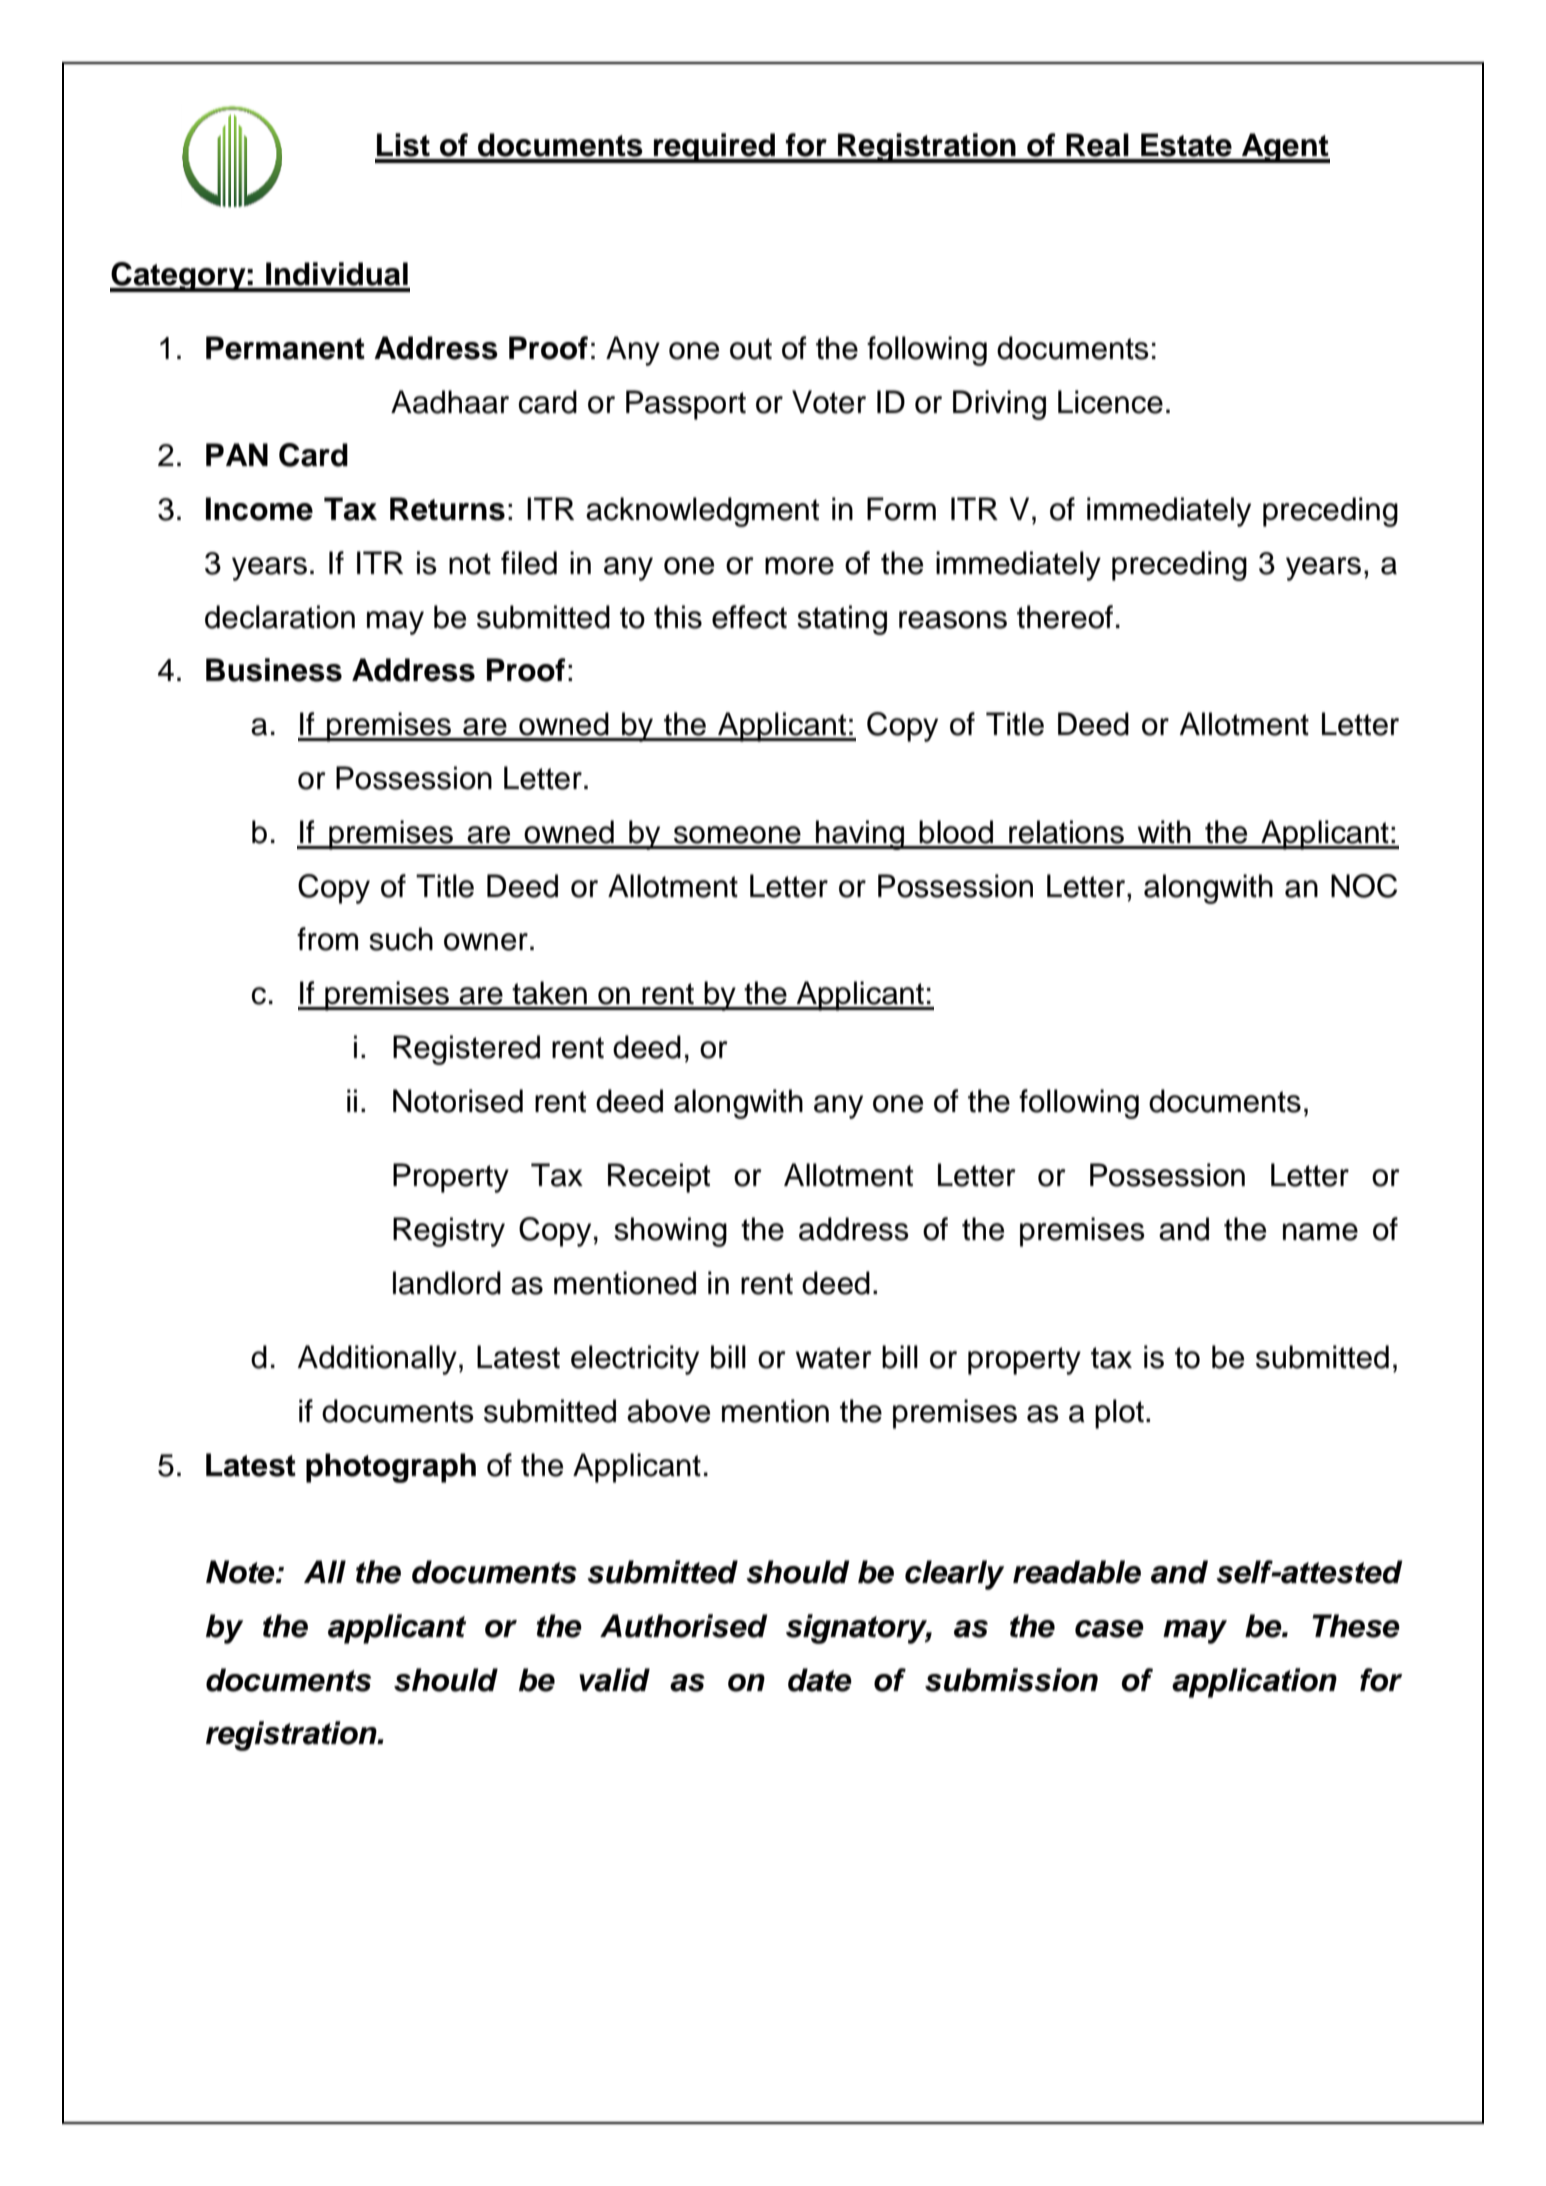  I want to click on Business, so click(274, 670).
